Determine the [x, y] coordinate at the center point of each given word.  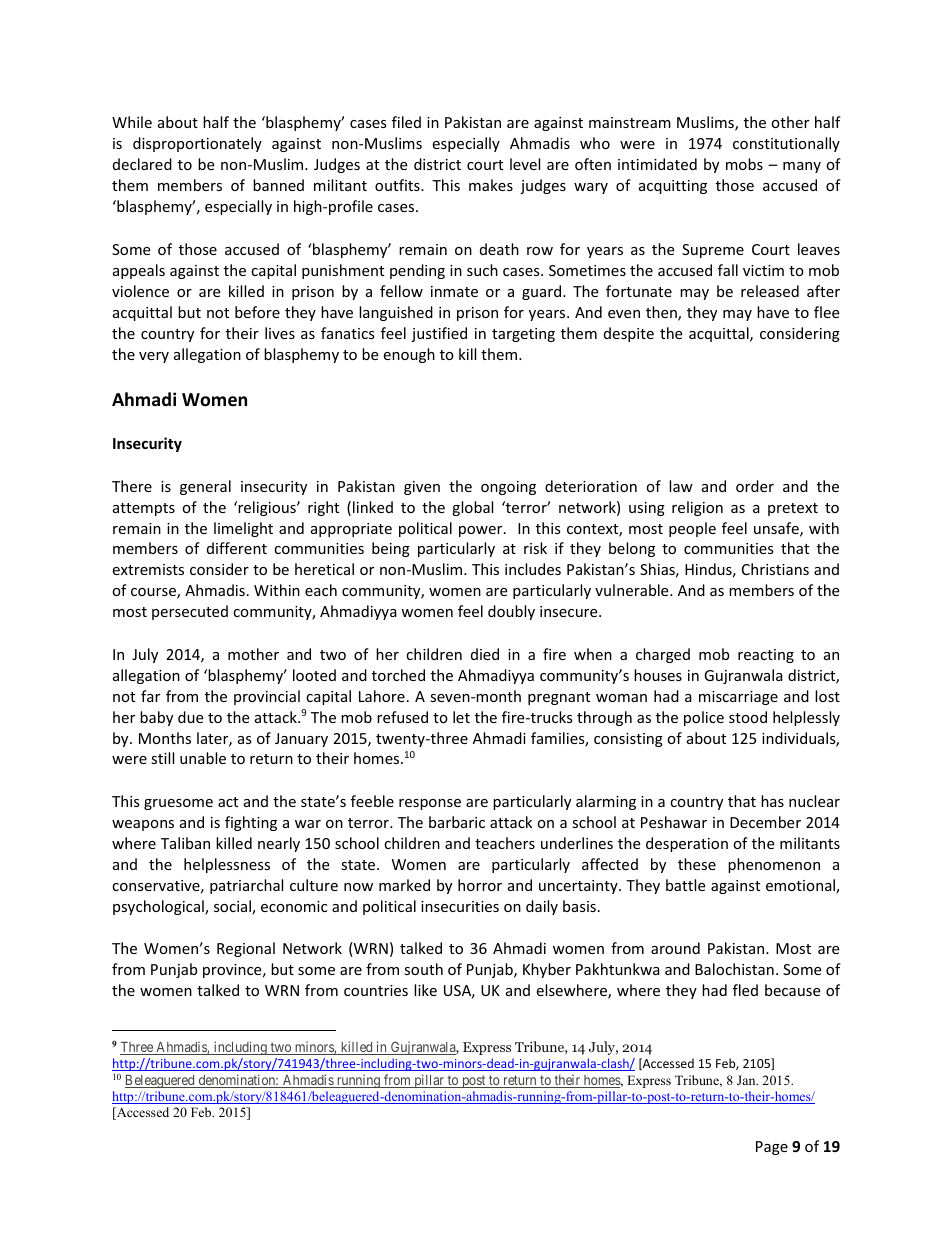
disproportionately [197, 144]
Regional [246, 949]
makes [491, 185]
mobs [744, 164]
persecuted [190, 612]
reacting [766, 656]
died [485, 654]
